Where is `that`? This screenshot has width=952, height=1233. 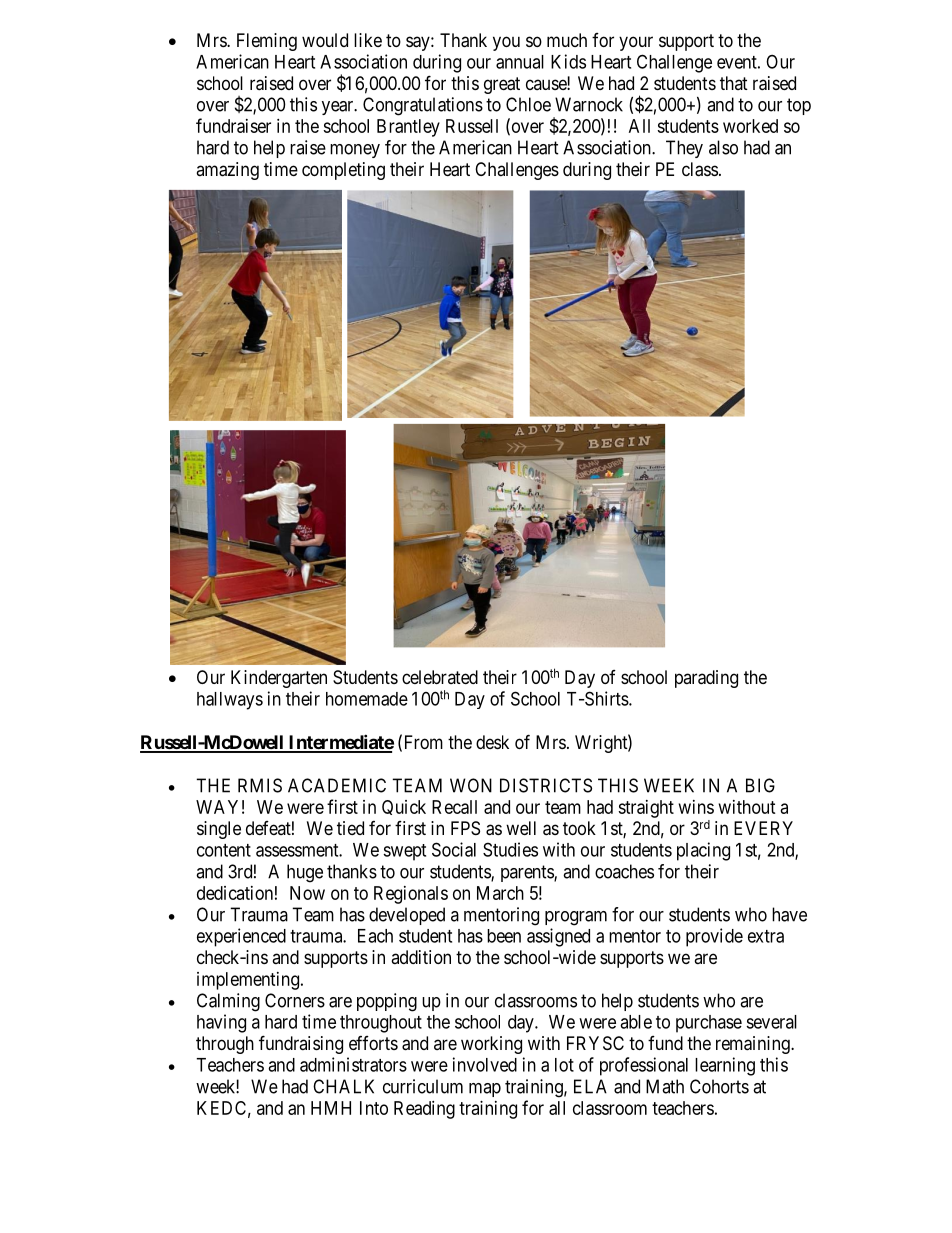 that is located at coordinates (734, 83).
